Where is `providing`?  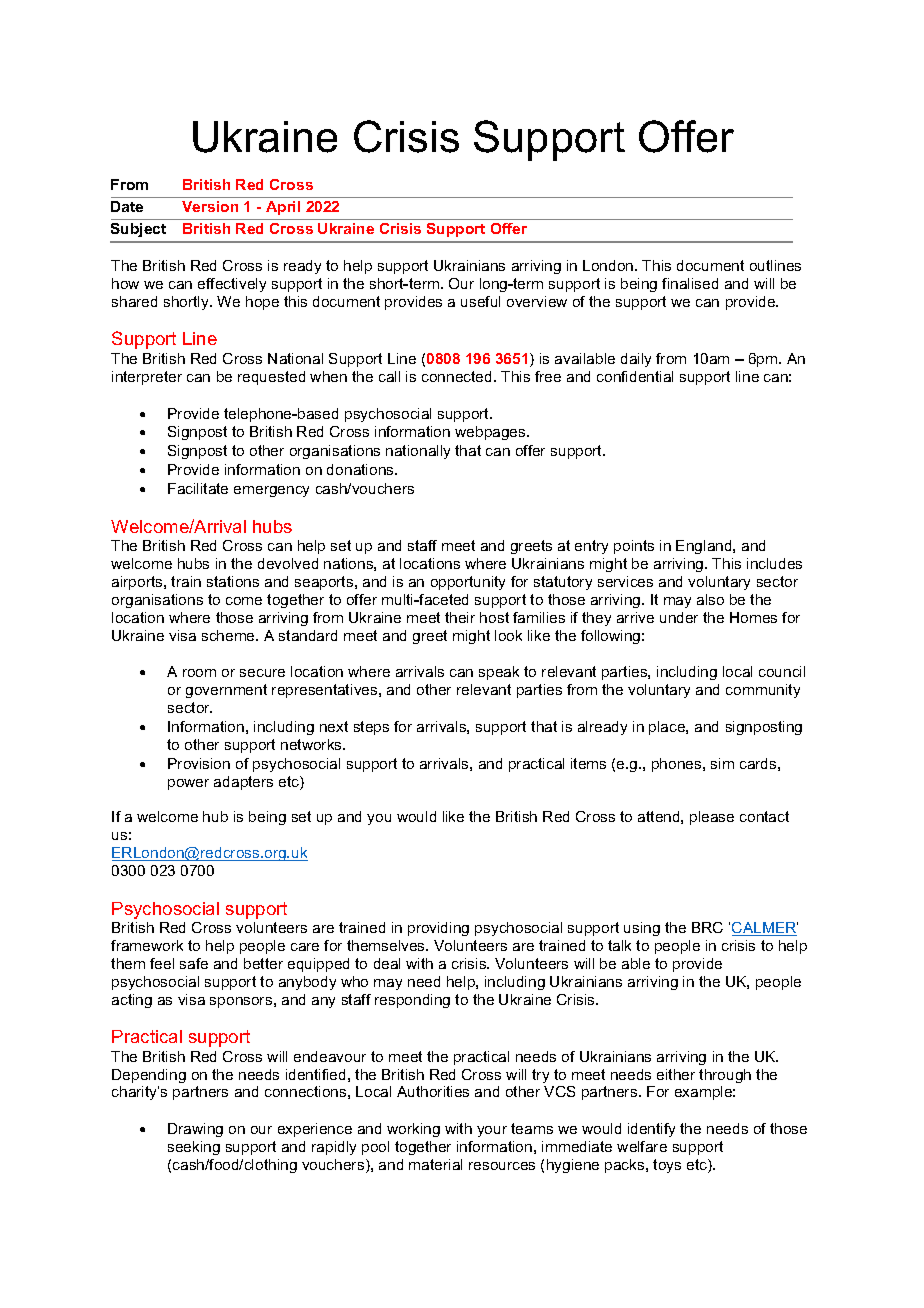 providing is located at coordinates (438, 929).
